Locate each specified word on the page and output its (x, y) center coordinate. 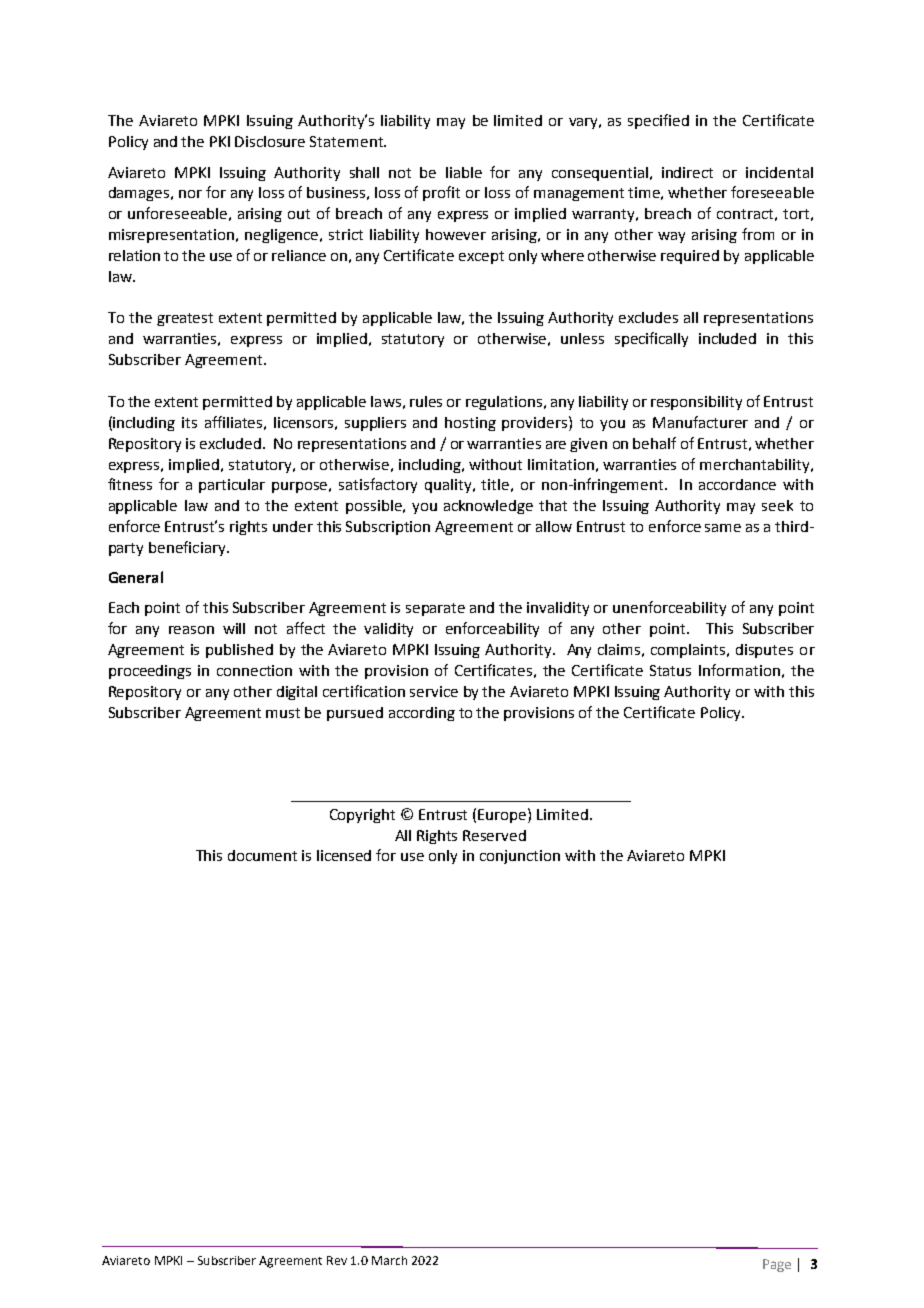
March (389, 1260)
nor (190, 194)
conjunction (520, 857)
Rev (337, 1260)
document (262, 855)
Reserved (494, 835)
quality (450, 486)
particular (232, 486)
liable (464, 172)
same (723, 528)
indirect (687, 172)
